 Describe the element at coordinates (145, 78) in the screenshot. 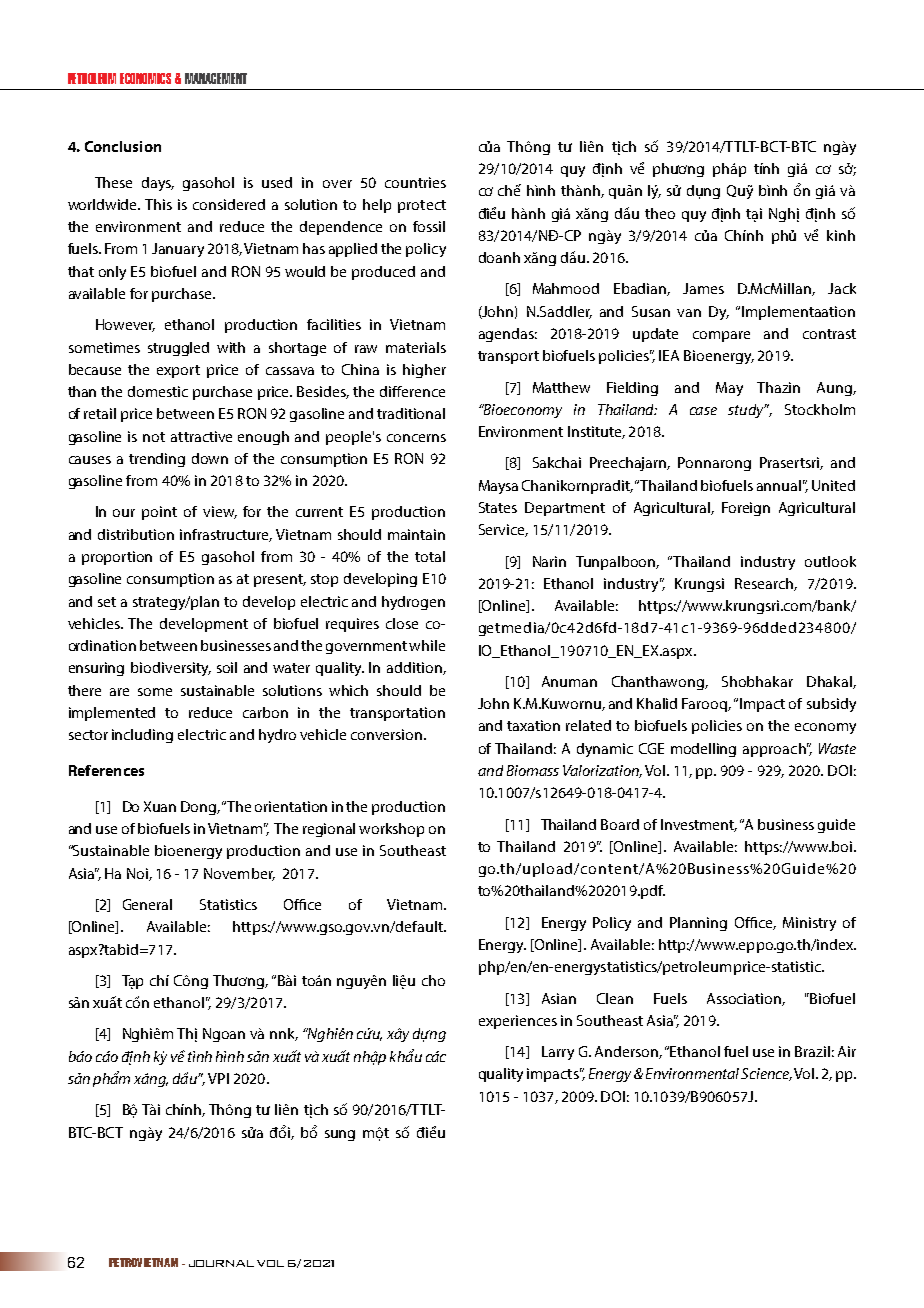

I see `ECONOMICS` at that location.
